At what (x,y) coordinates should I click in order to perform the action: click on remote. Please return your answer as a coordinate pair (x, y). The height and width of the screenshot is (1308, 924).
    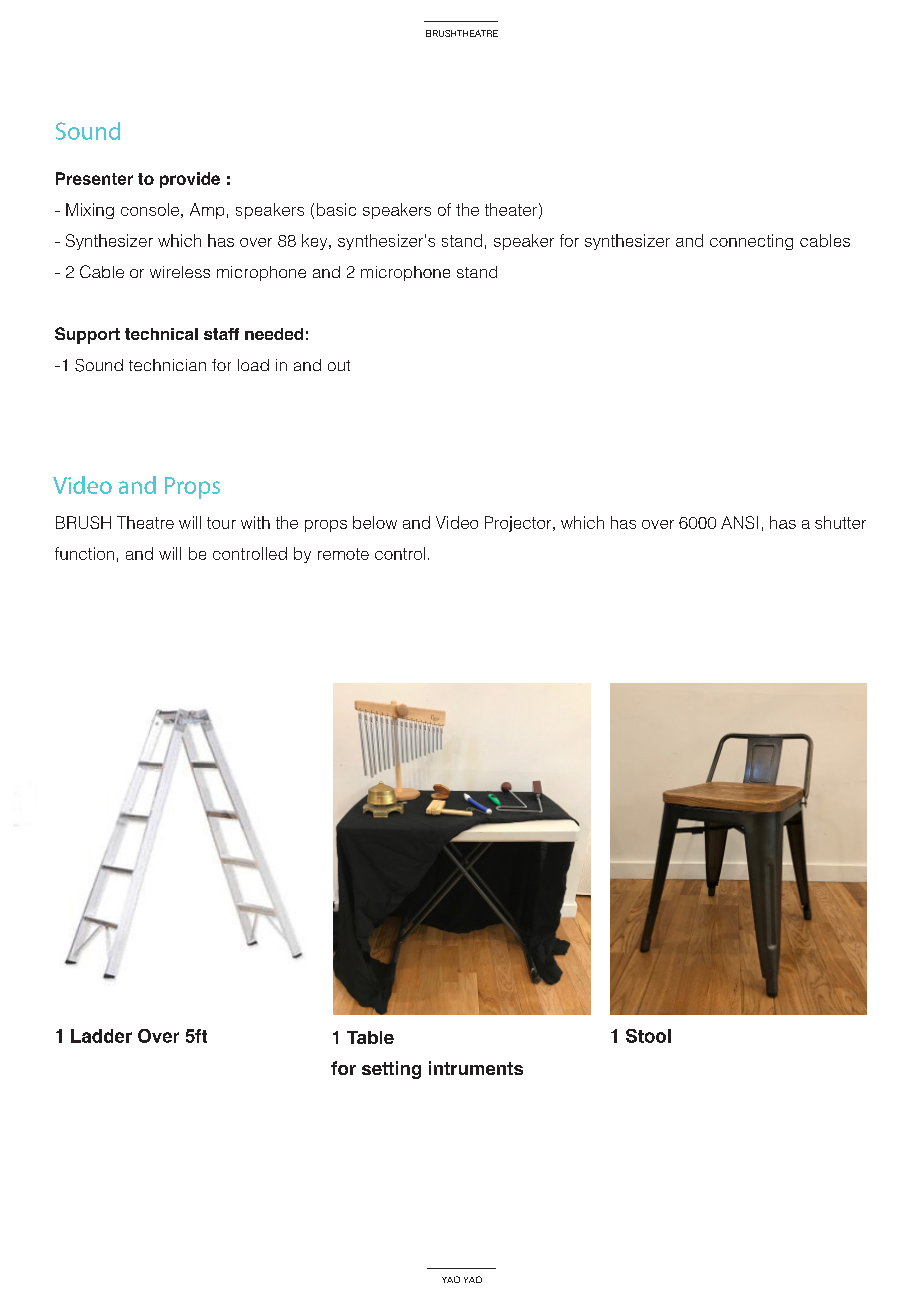
    Looking at the image, I should click on (343, 554).
